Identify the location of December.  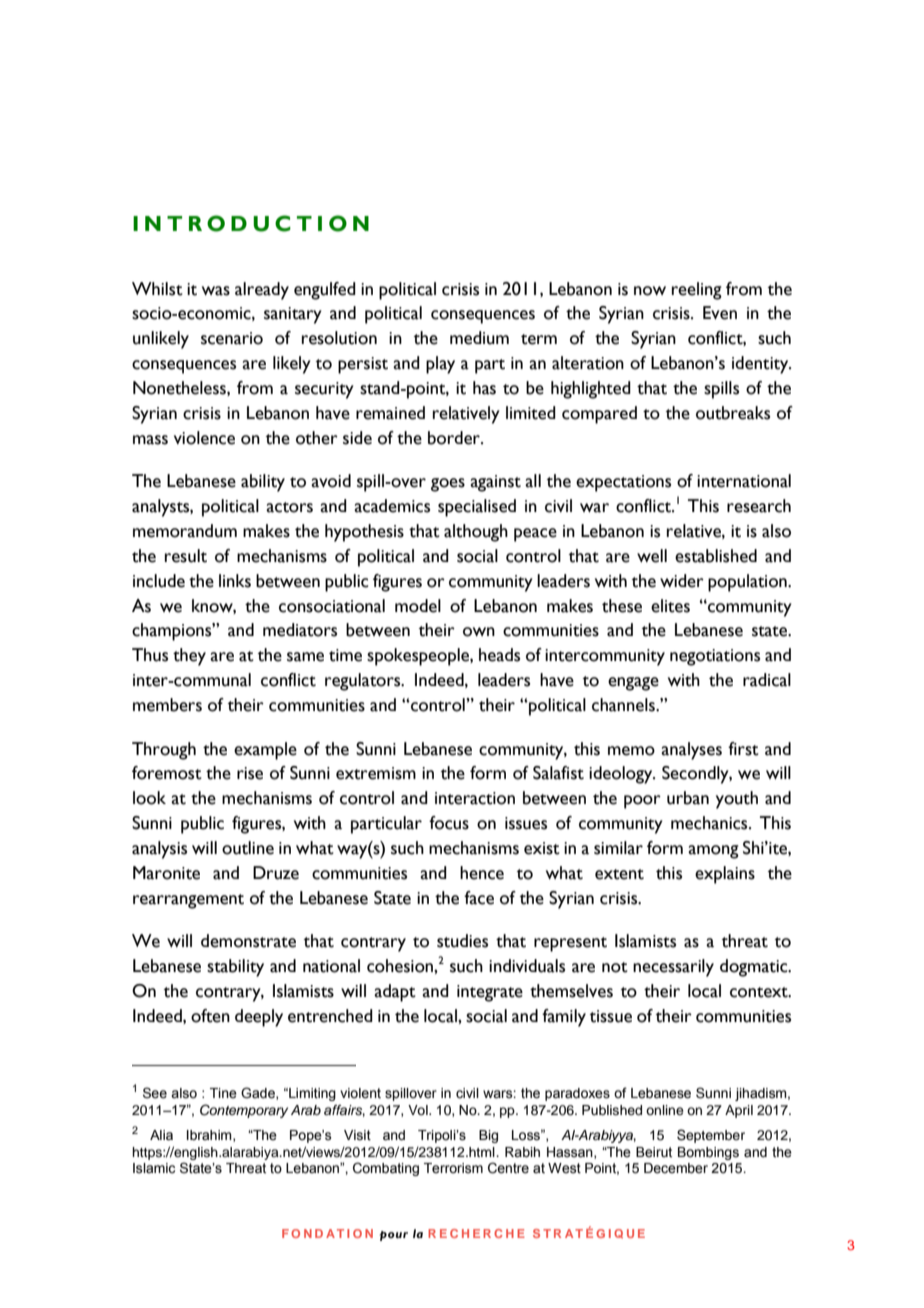
(676, 1168).
